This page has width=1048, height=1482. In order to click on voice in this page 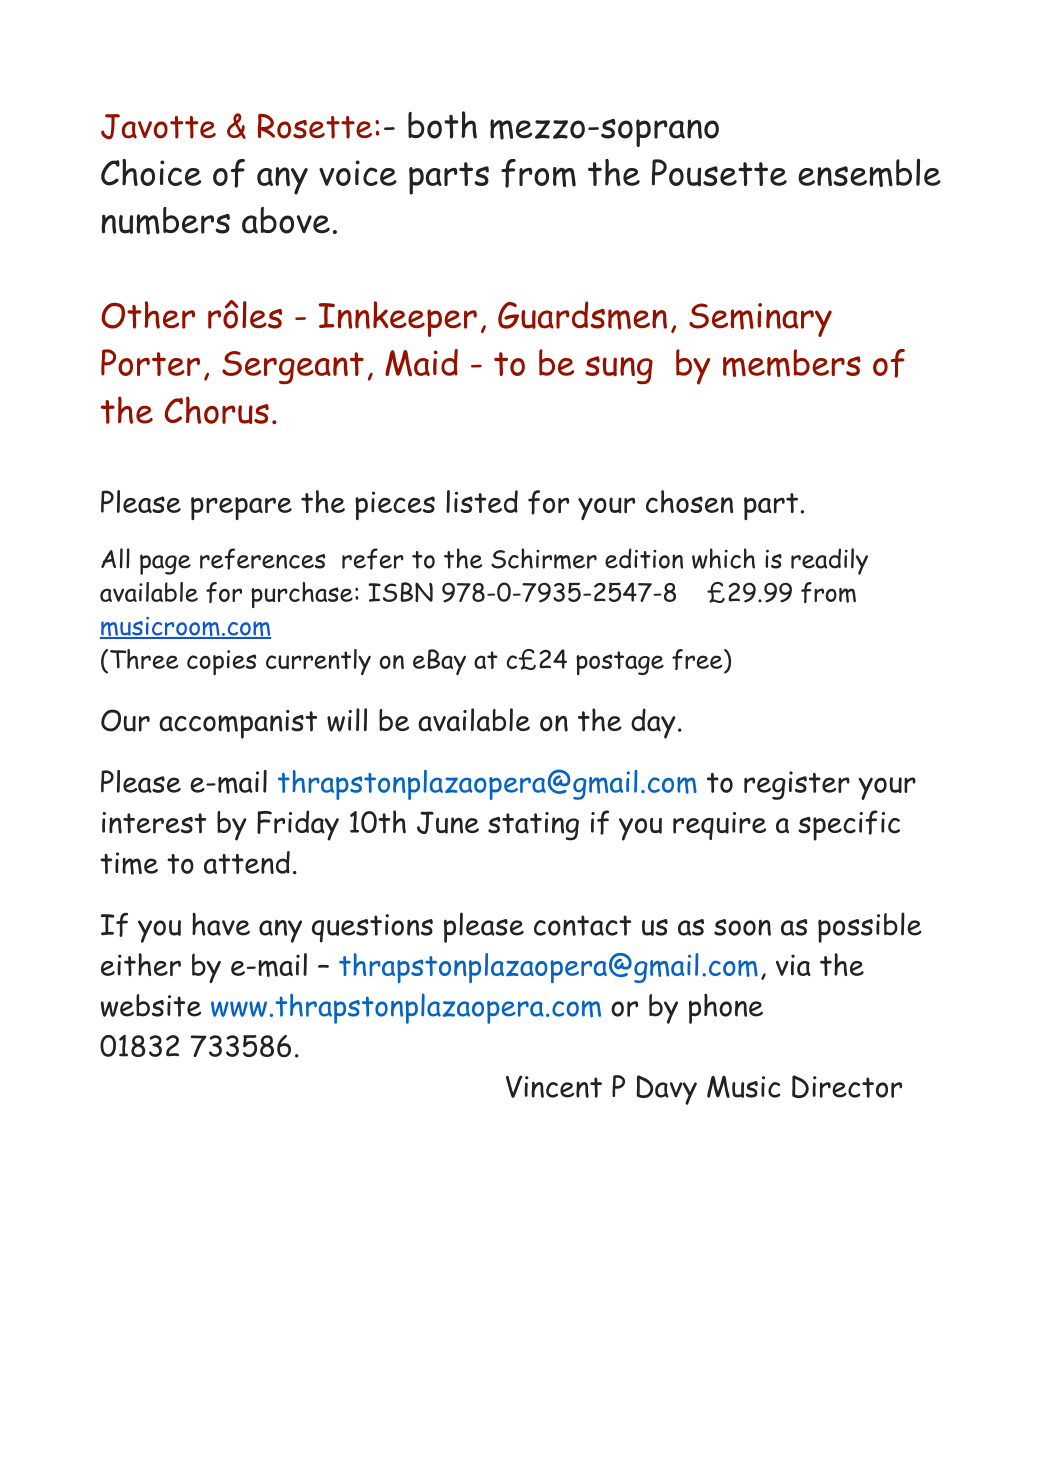, I will do `click(358, 173)`.
